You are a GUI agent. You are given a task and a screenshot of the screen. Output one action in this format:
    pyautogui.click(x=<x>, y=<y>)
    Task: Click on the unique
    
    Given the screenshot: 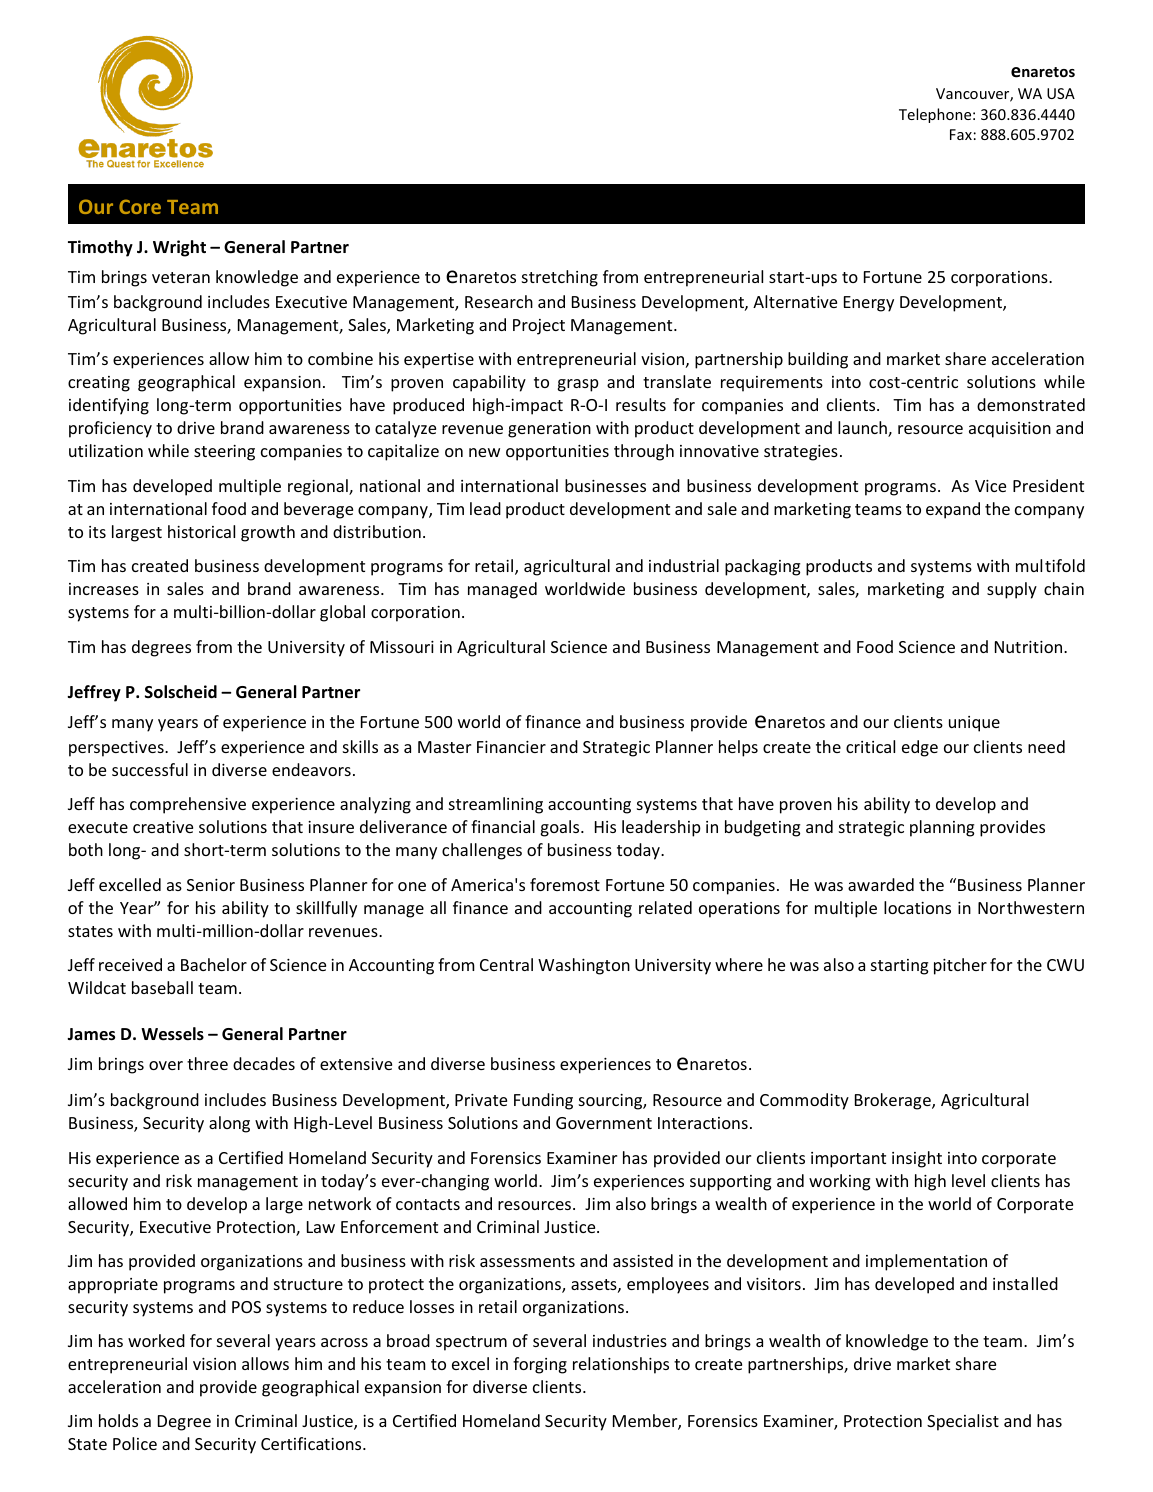 What is the action you would take?
    pyautogui.click(x=974, y=724)
